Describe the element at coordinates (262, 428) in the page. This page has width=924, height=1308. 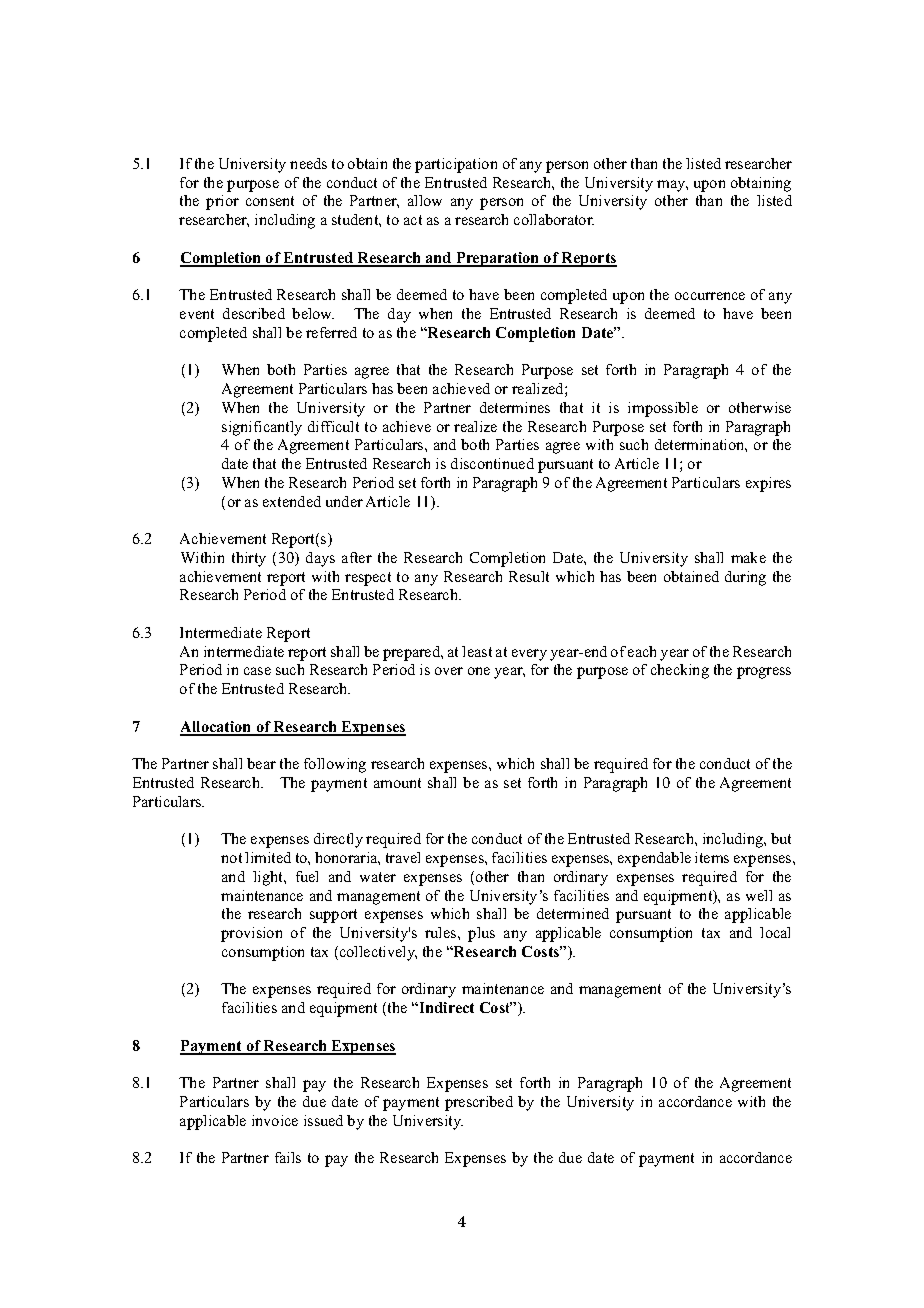
I see `significantly` at that location.
